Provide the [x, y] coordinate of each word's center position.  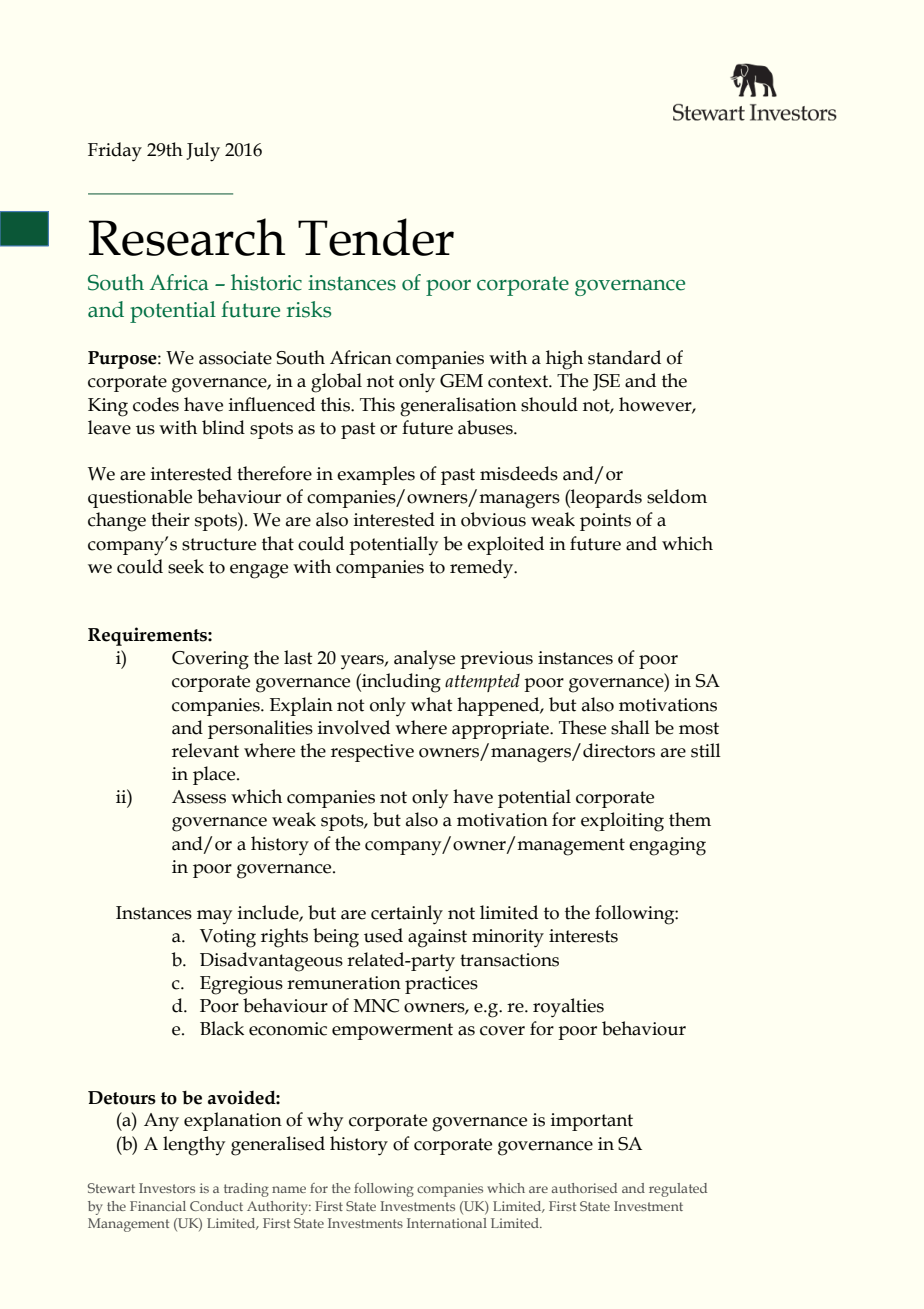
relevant [205, 750]
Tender [376, 237]
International [447, 1223]
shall [630, 727]
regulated [678, 1190]
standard [624, 357]
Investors [167, 1188]
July [203, 152]
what [432, 704]
